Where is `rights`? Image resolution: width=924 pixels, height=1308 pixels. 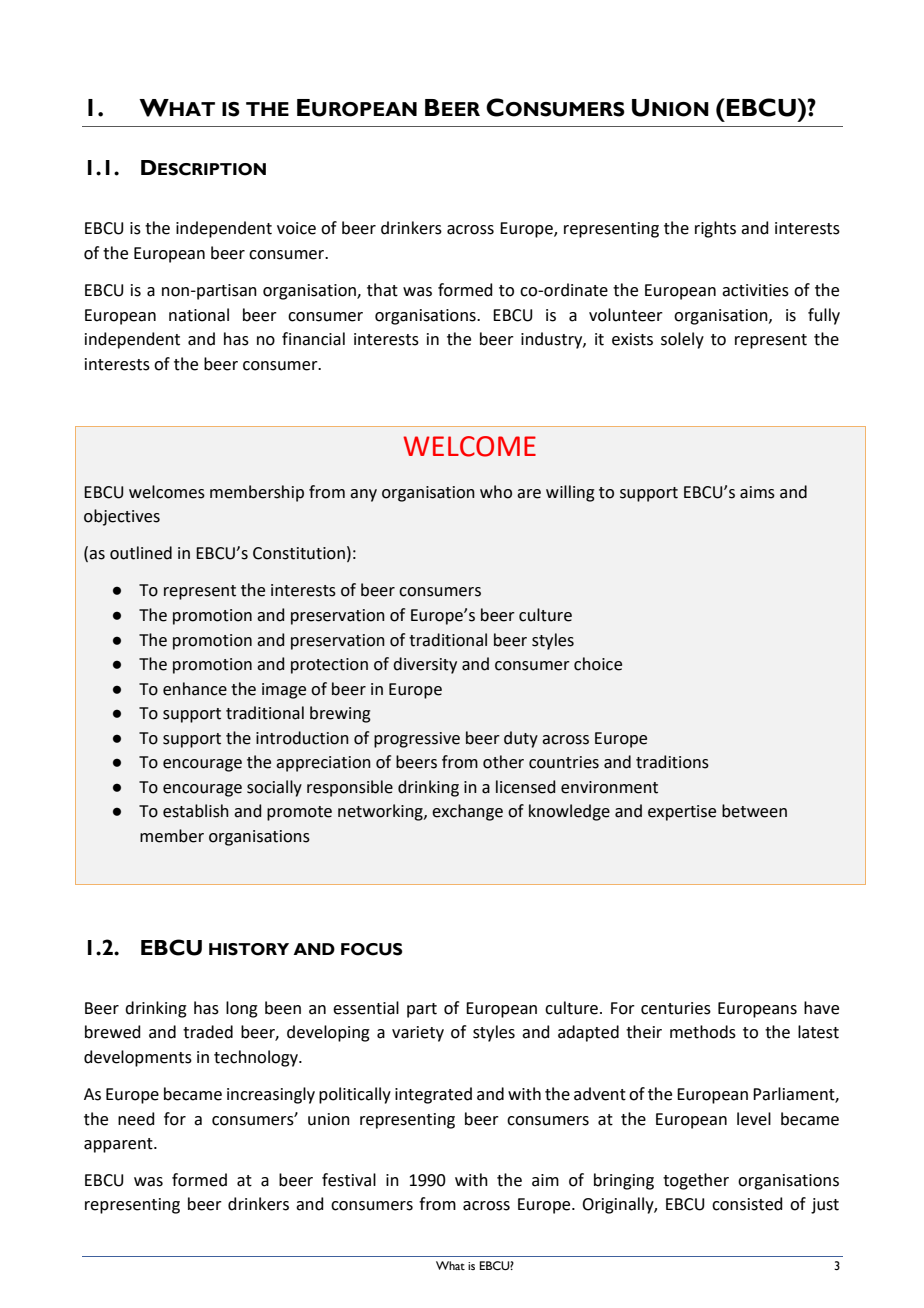
rights is located at coordinates (715, 229).
